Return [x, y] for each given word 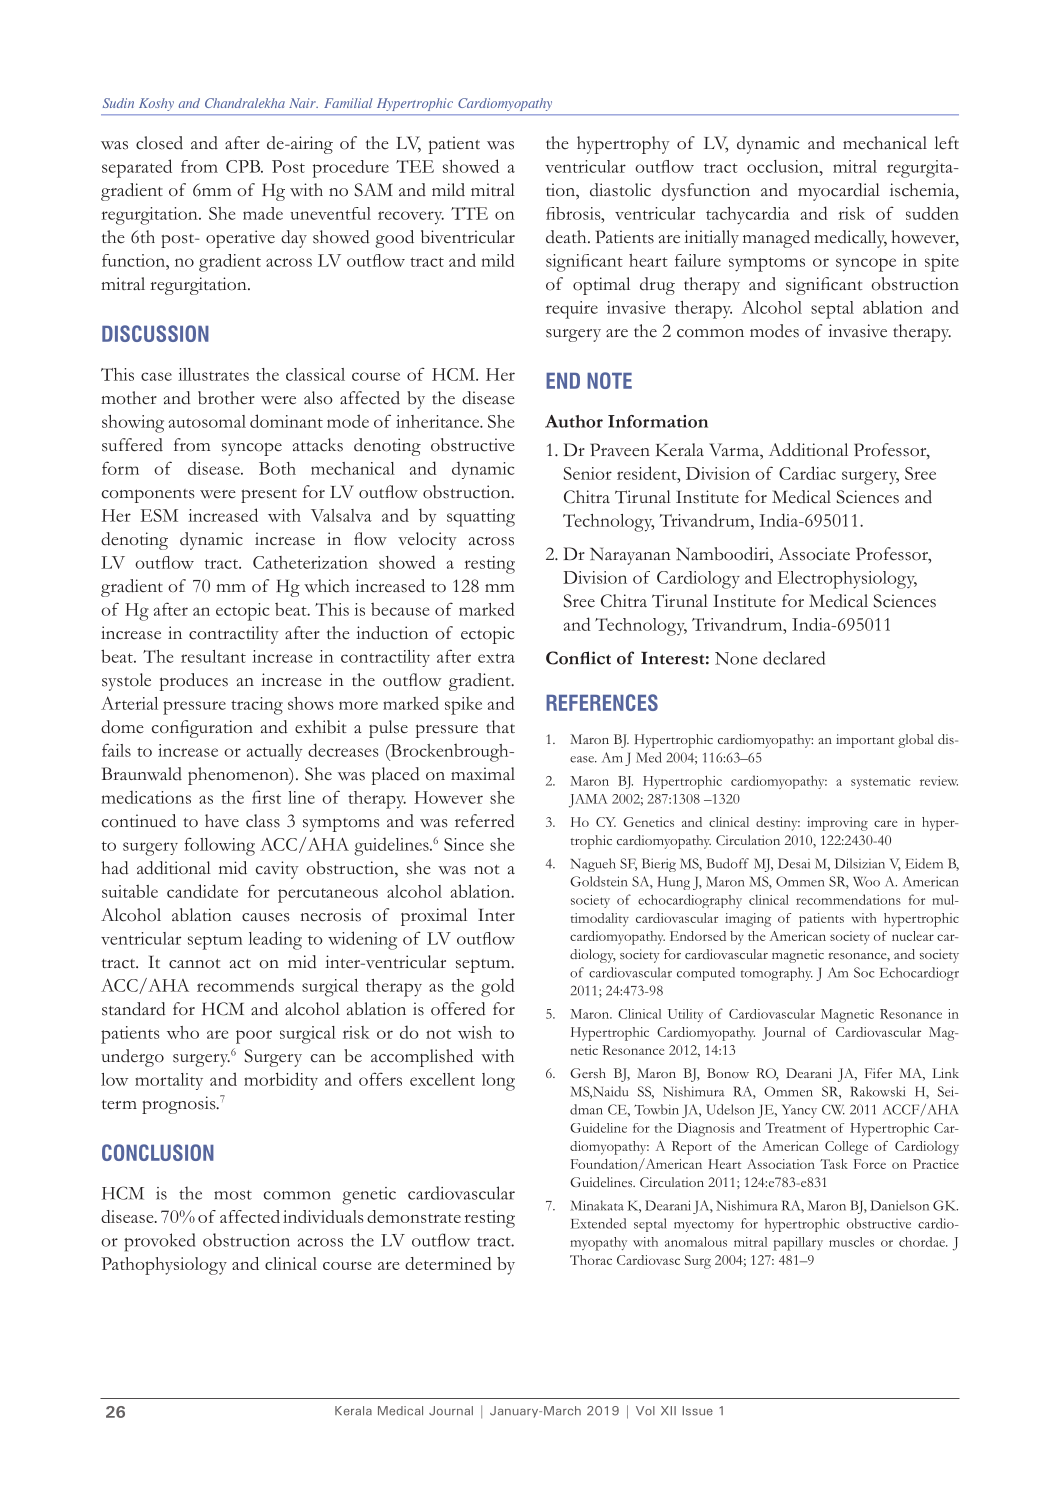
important [865, 741]
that [500, 726]
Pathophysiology [164, 1266]
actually [274, 752]
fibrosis [574, 213]
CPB [244, 166]
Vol [645, 1411]
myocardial [839, 192]
